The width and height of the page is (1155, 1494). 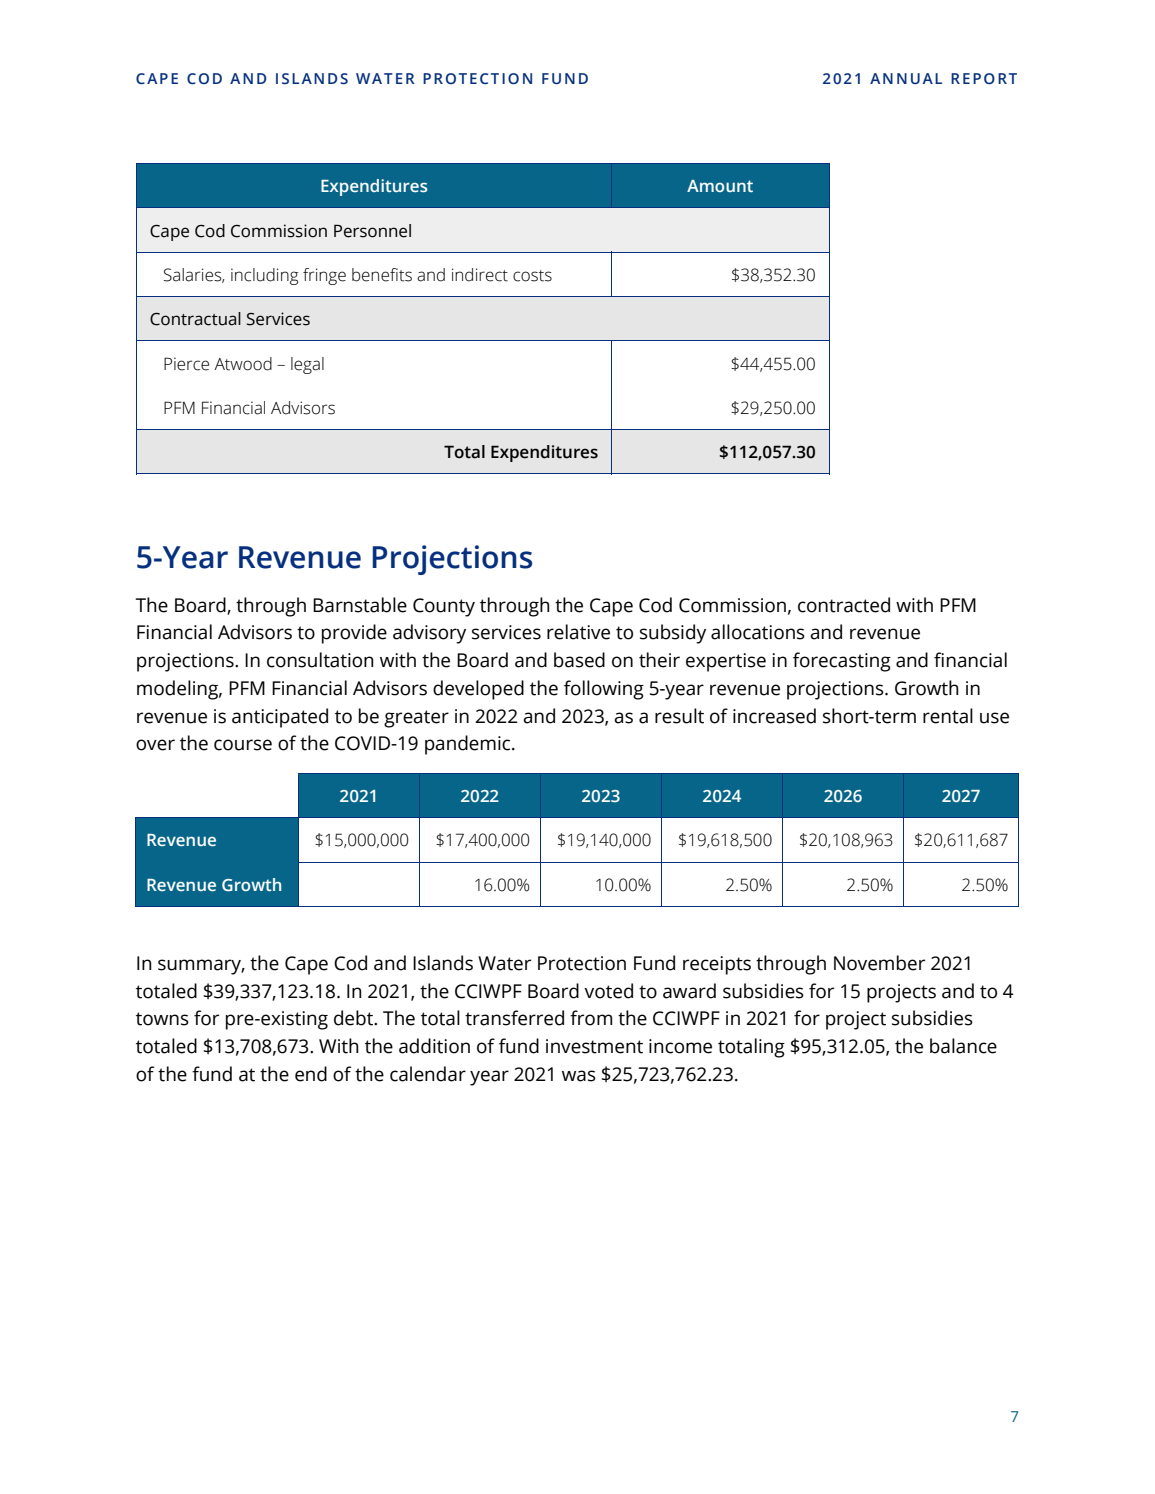 What do you see at coordinates (720, 186) in the page?
I see `Amount` at bounding box center [720, 186].
